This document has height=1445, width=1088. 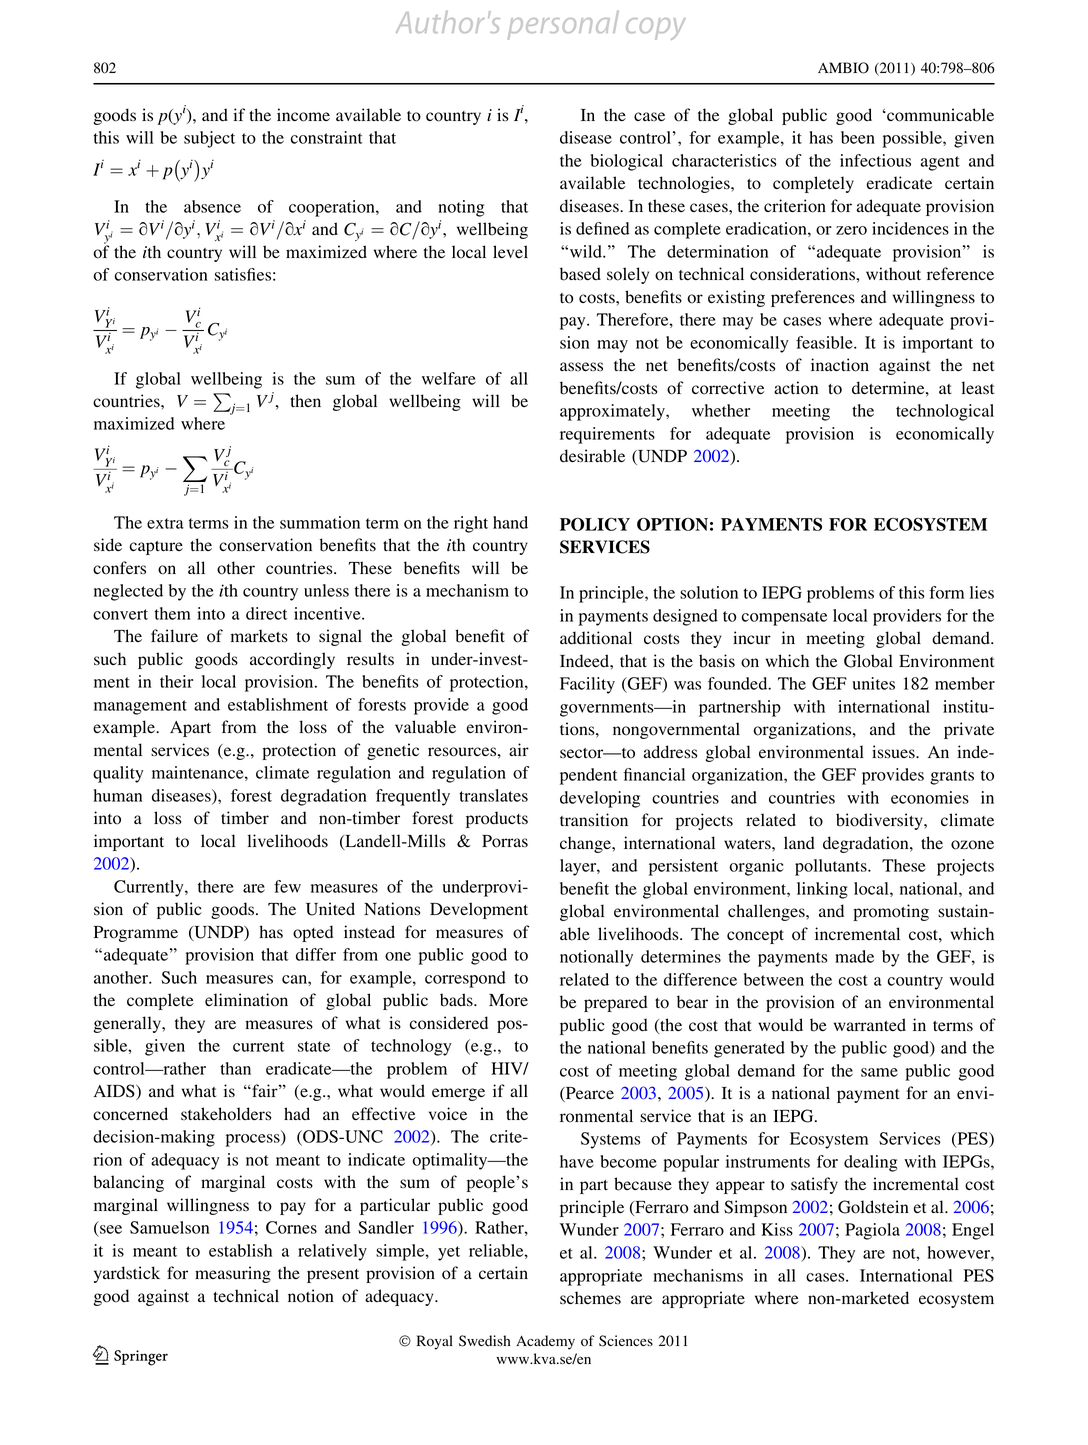 What do you see at coordinates (510, 522) in the document?
I see `hand` at bounding box center [510, 522].
